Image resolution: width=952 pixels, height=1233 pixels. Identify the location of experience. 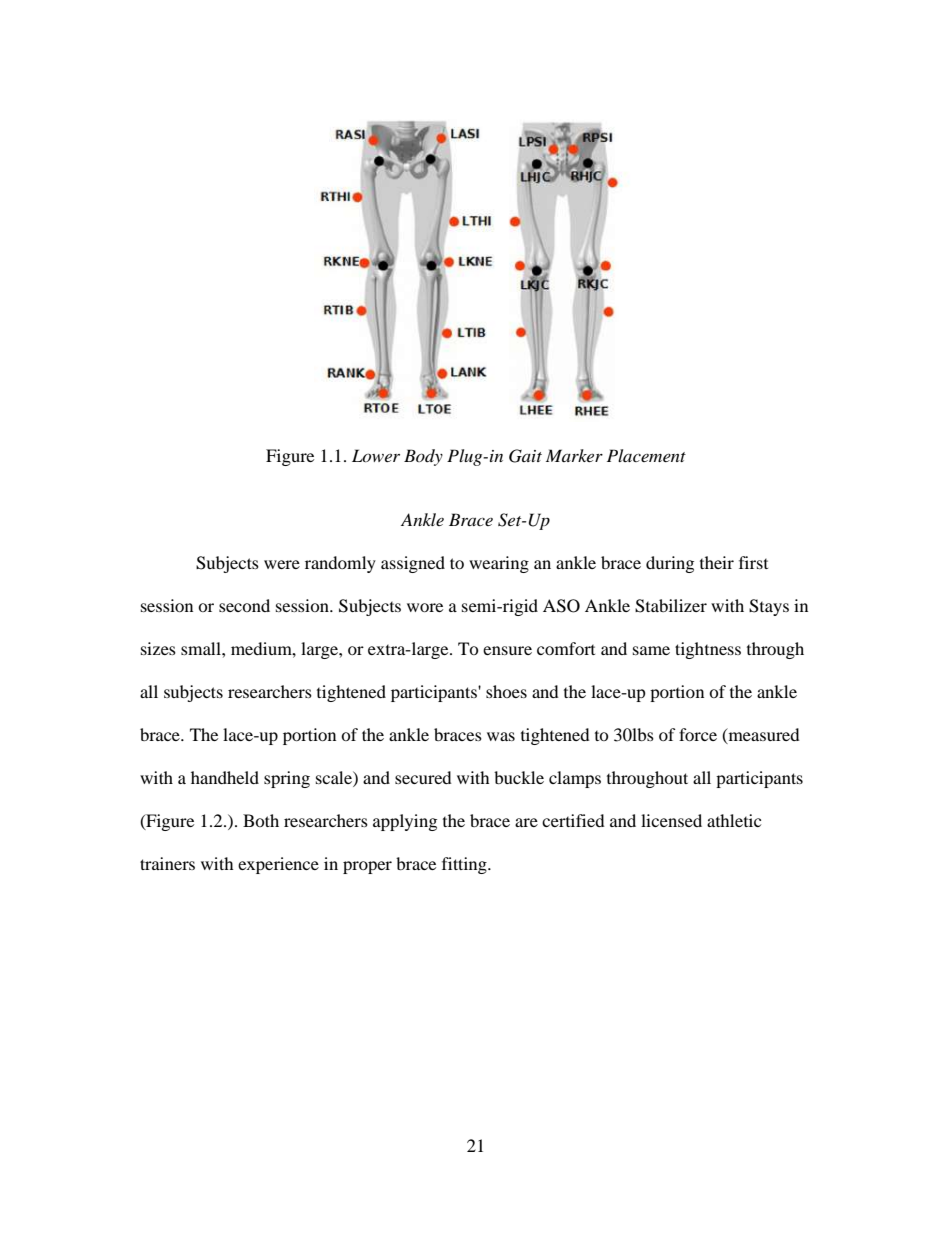
(278, 865).
